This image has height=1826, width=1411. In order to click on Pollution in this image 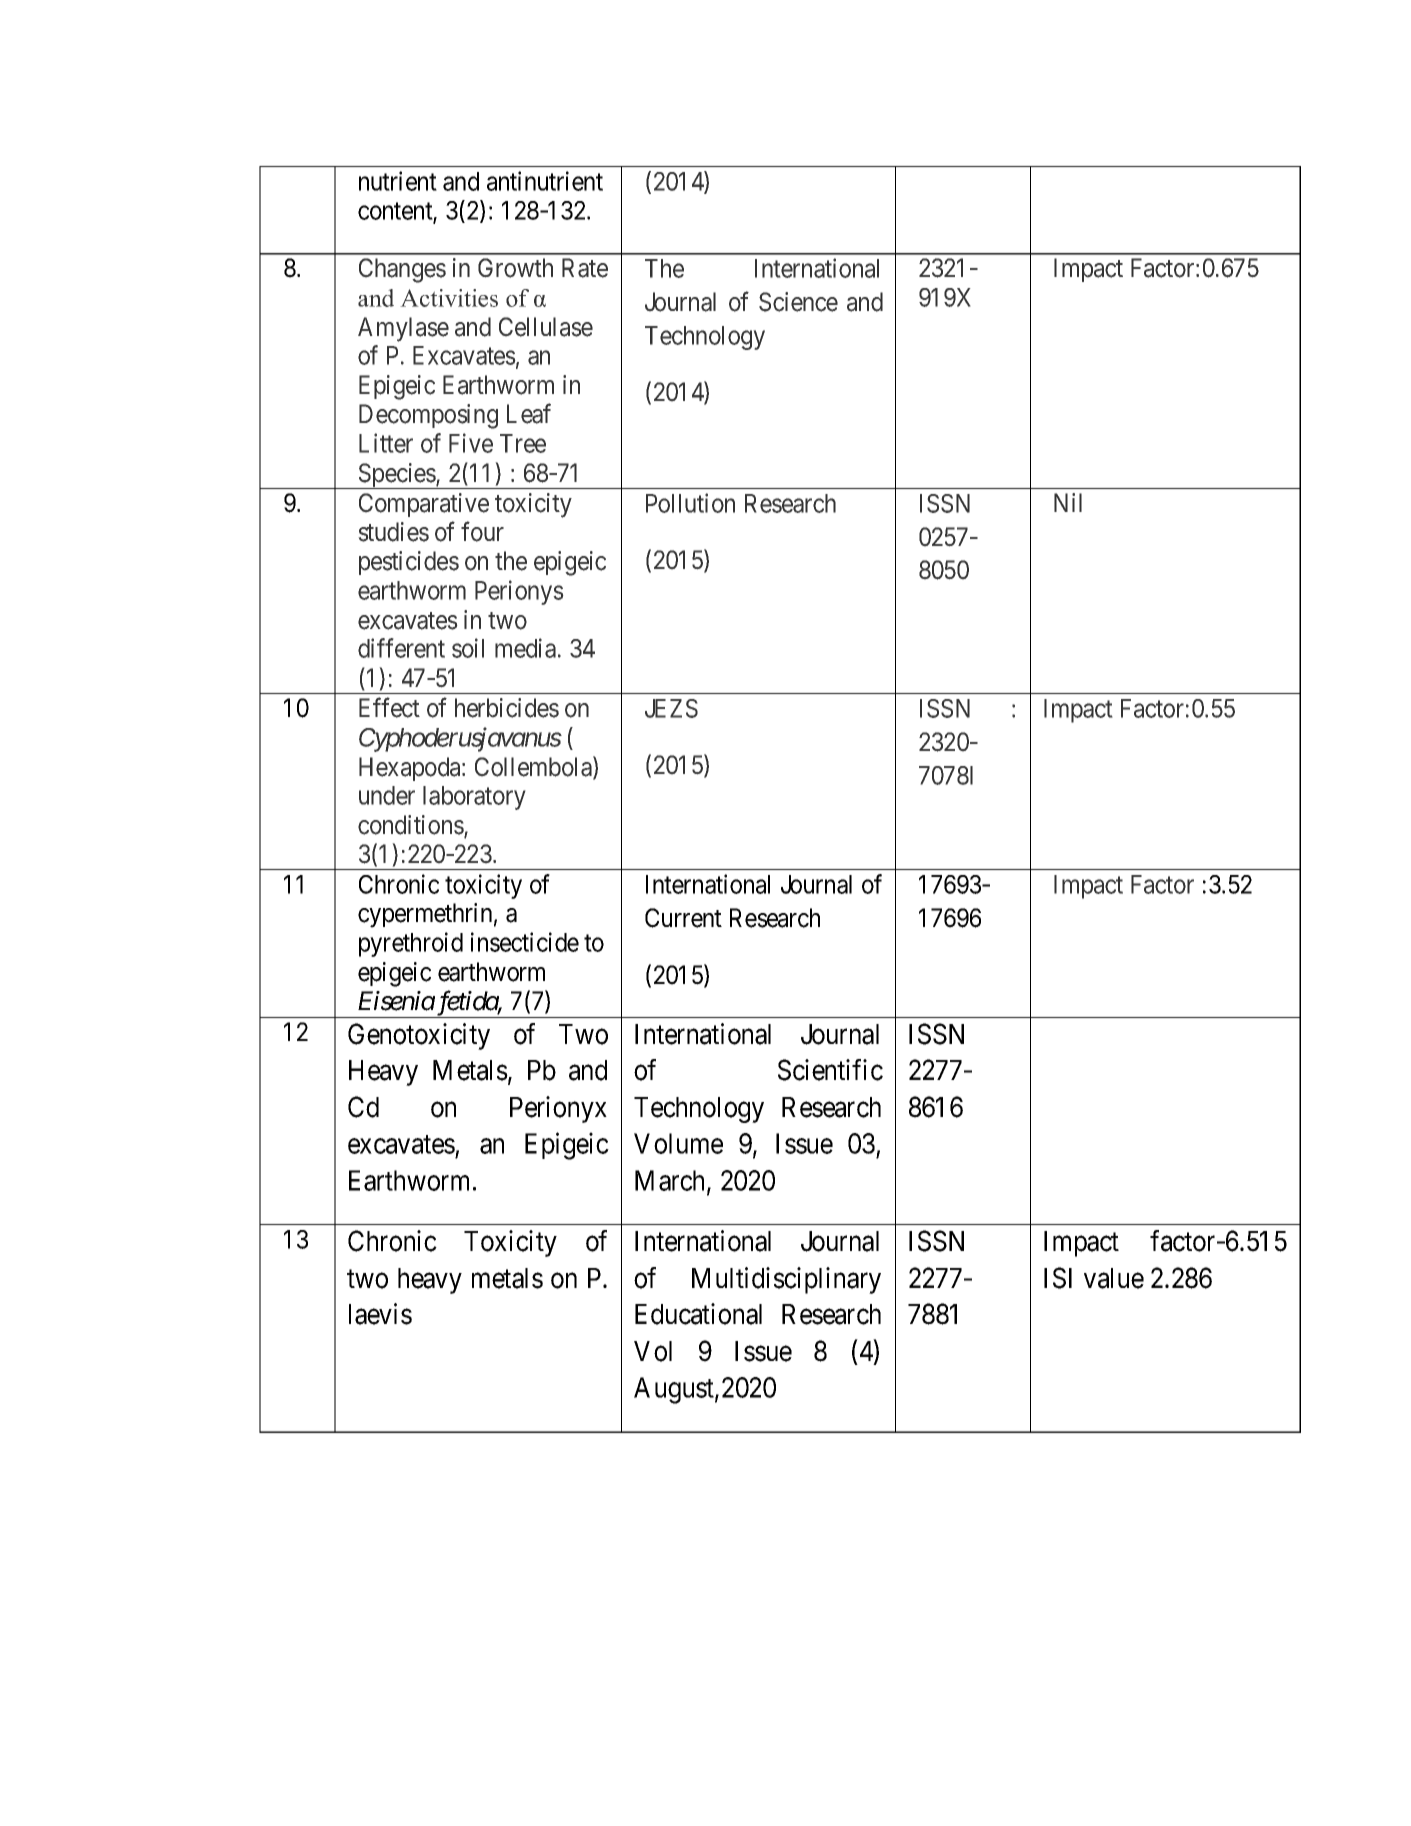, I will do `click(690, 503)`.
